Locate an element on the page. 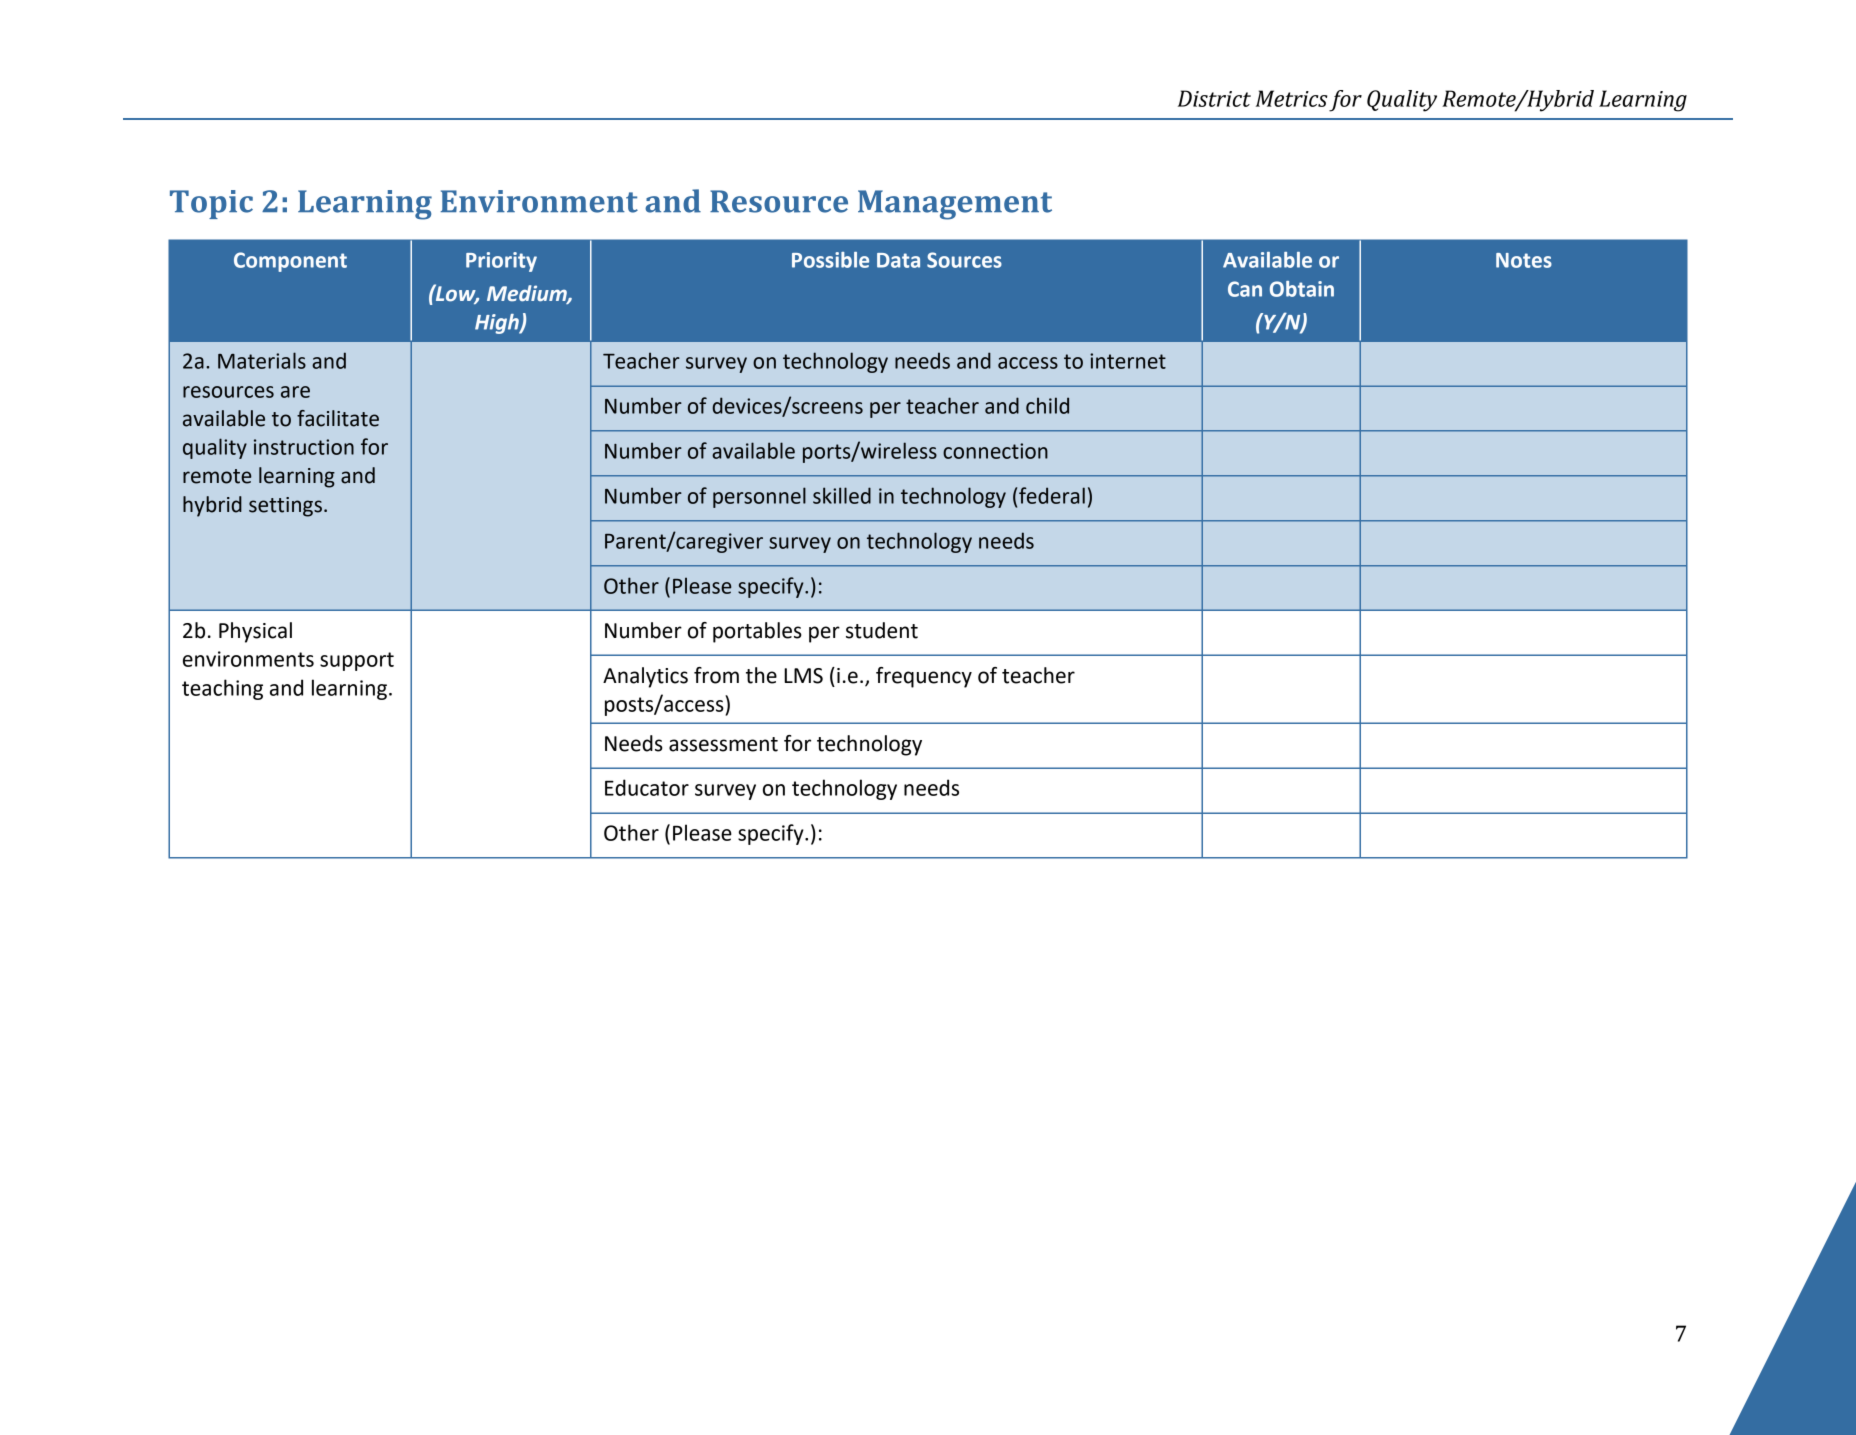 The image size is (1856, 1435). student is located at coordinates (882, 630).
